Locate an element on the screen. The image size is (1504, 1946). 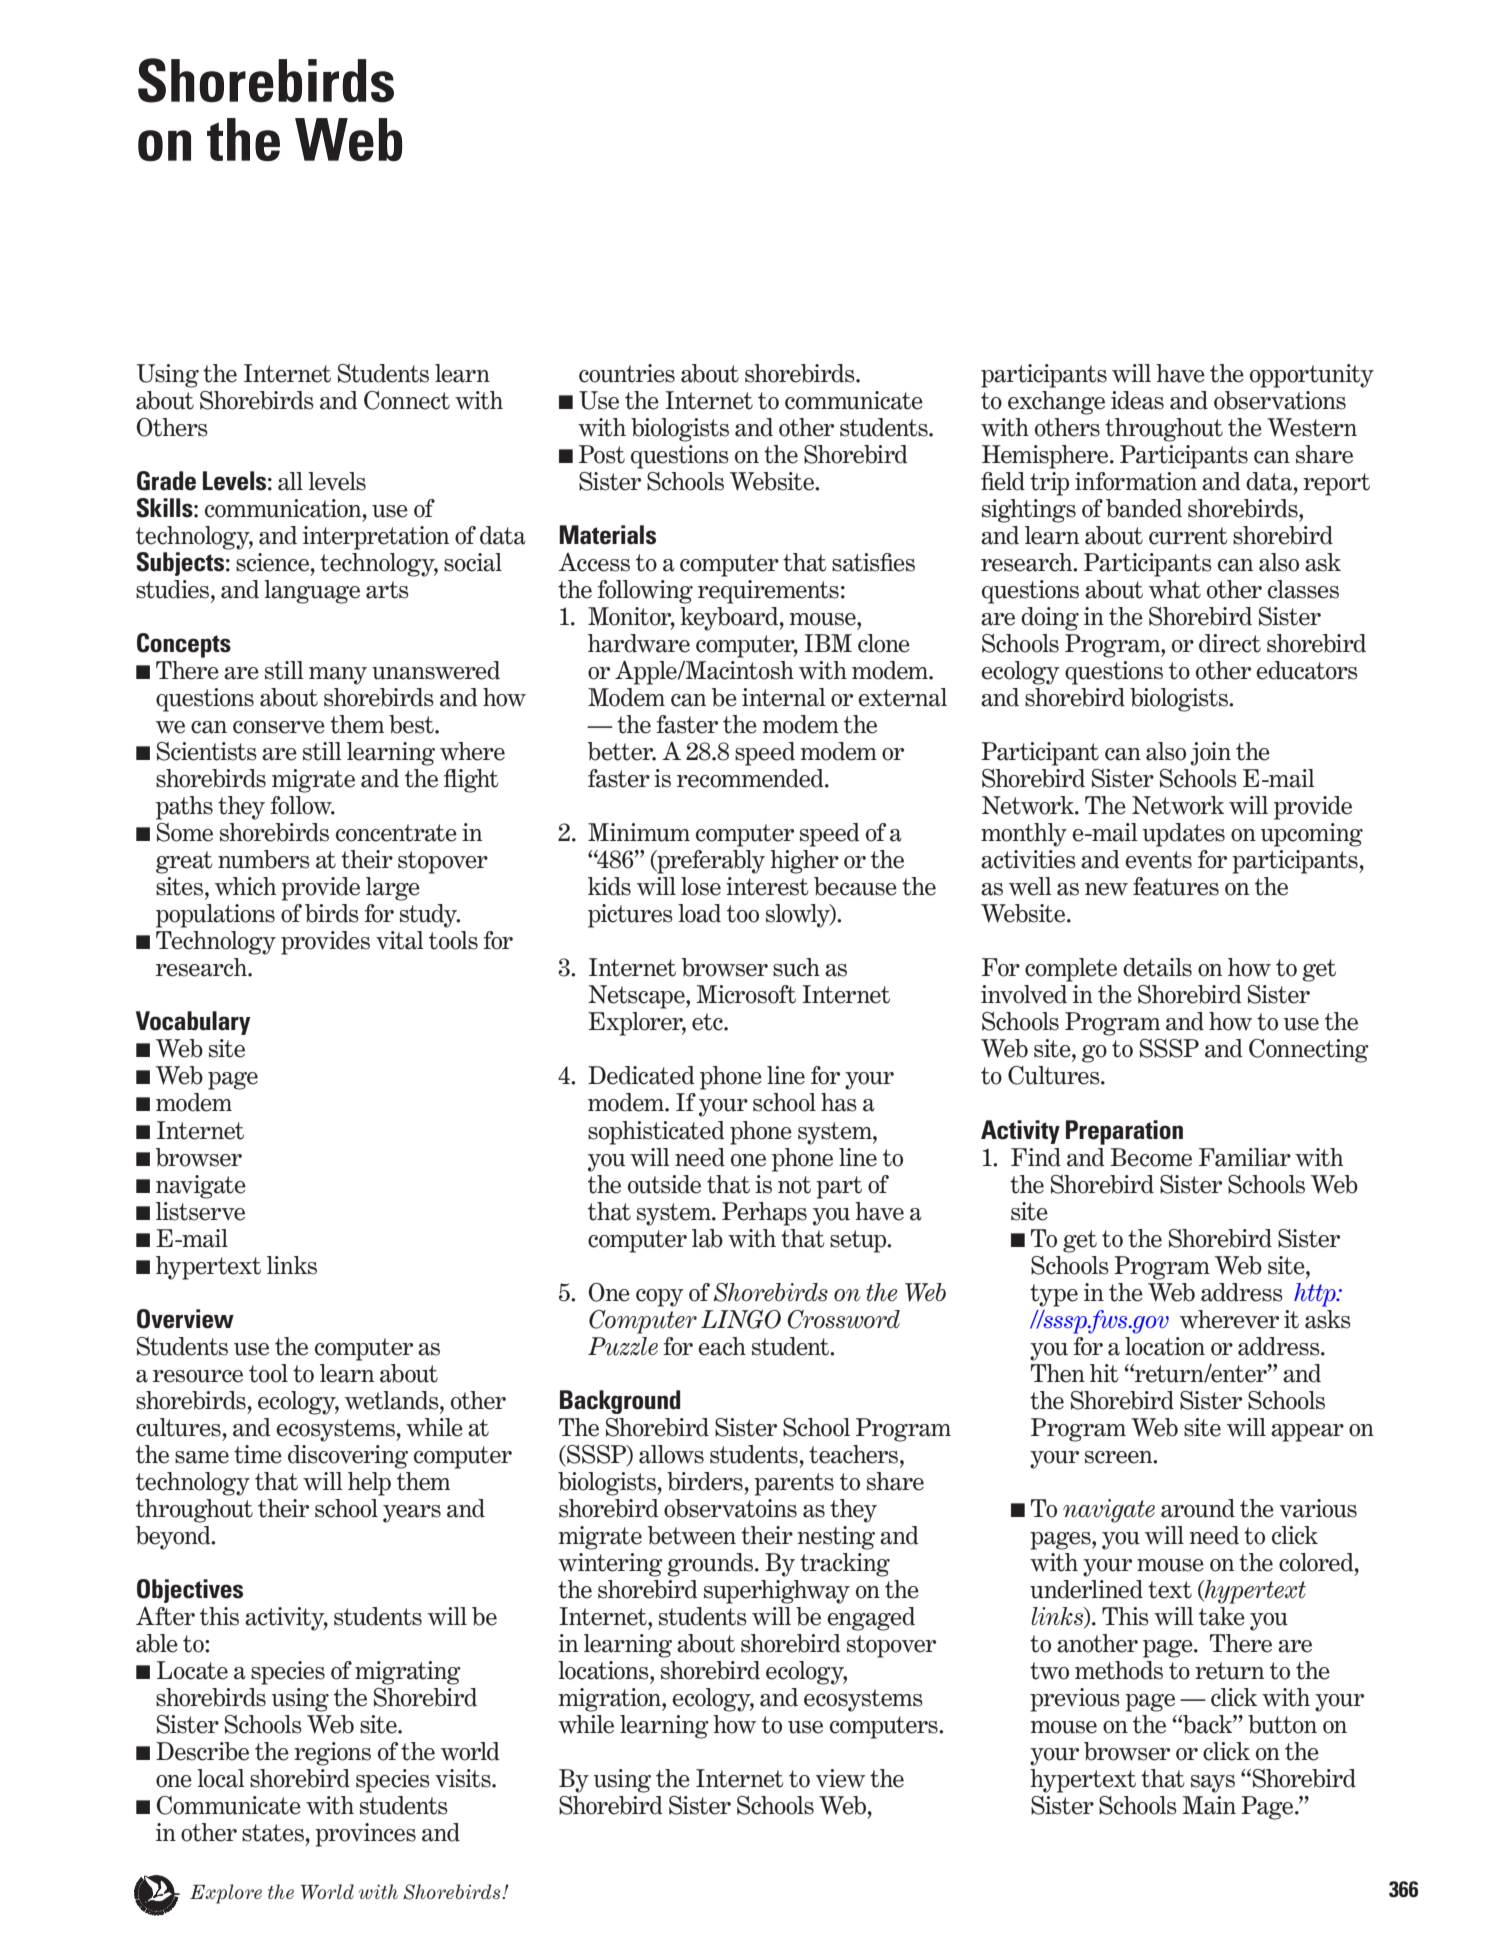
says is located at coordinates (1213, 1784).
